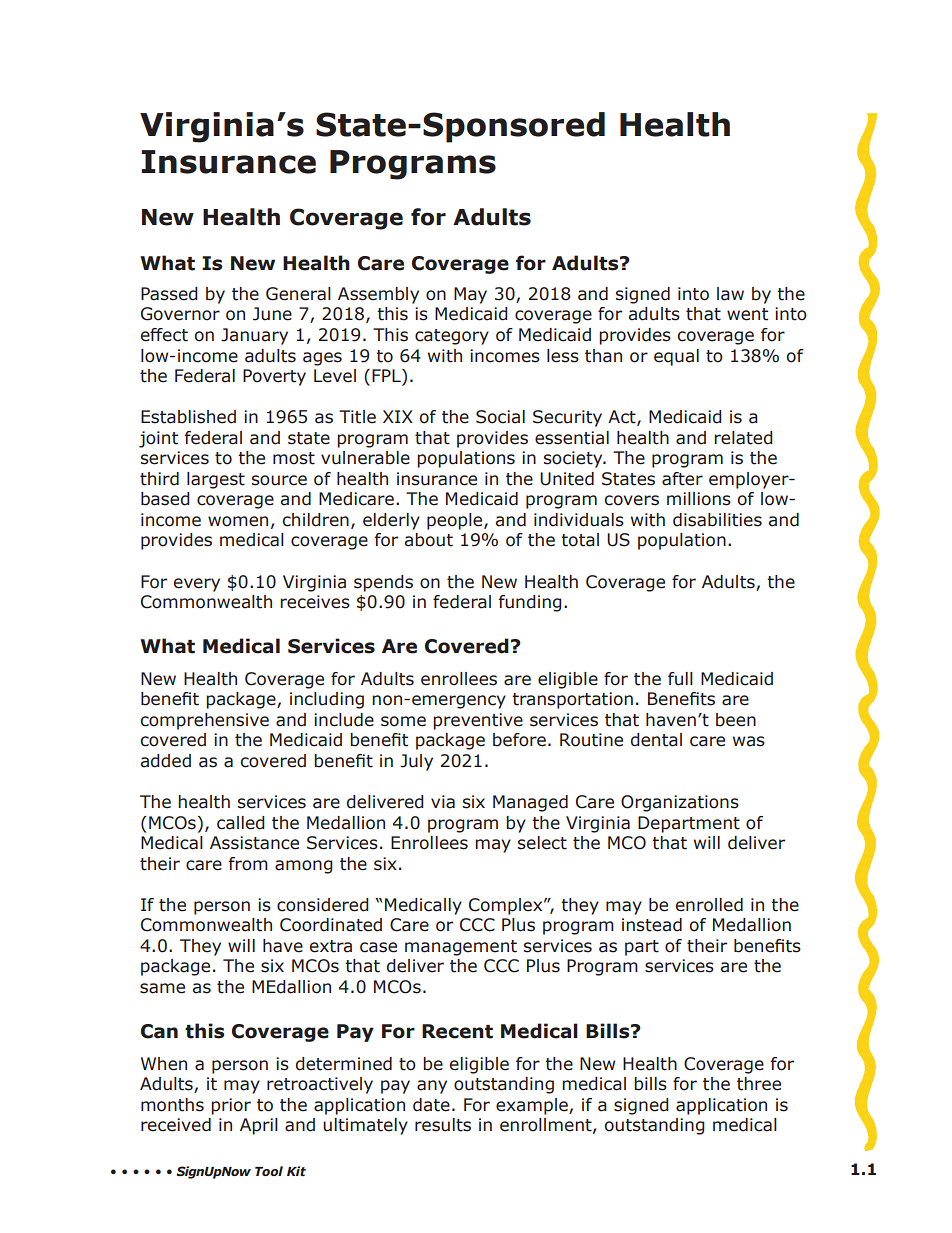 This page has height=1233, width=952. What do you see at coordinates (254, 336) in the page?
I see `January` at bounding box center [254, 336].
